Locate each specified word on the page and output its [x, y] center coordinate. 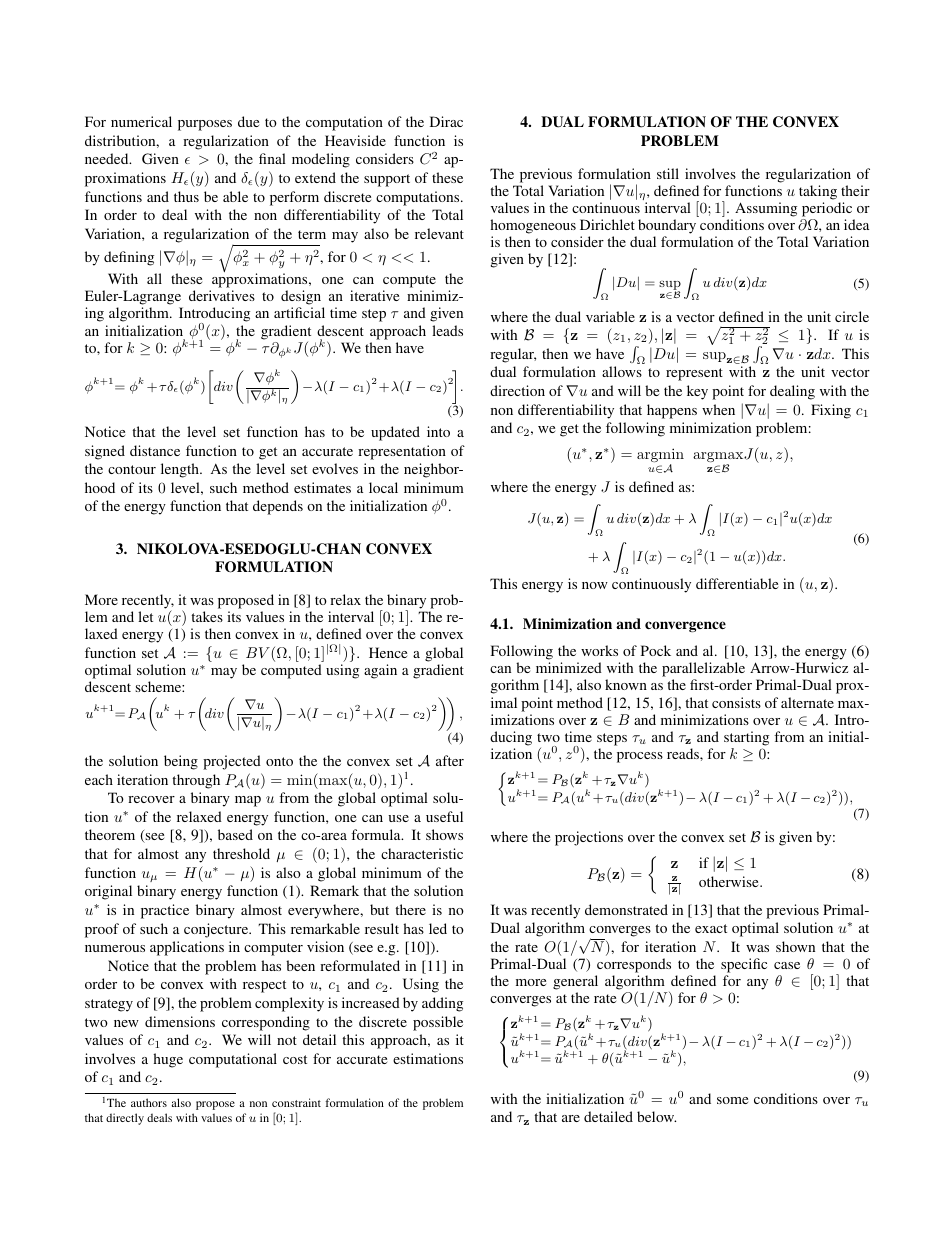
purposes [205, 125]
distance [155, 450]
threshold [241, 853]
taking [818, 192]
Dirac [446, 121]
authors [149, 1102]
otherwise [730, 881]
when [718, 409]
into [438, 431]
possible [438, 1023]
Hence [388, 652]
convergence [685, 626]
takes [207, 616]
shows [444, 834]
